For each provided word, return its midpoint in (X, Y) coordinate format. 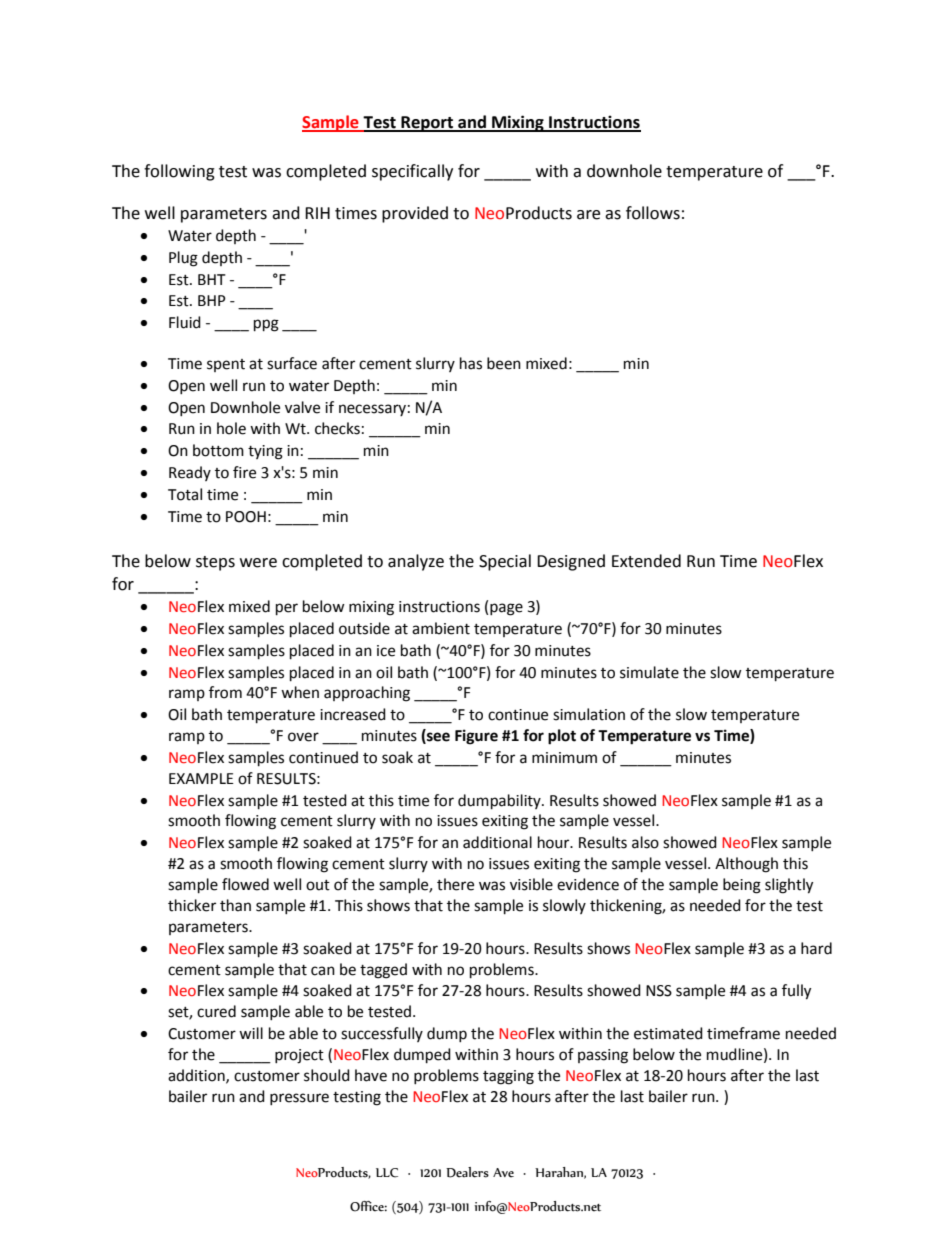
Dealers (467, 1172)
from (225, 692)
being (742, 886)
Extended (646, 561)
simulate (649, 672)
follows (653, 213)
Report (427, 124)
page (506, 609)
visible (531, 884)
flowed (245, 884)
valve (302, 407)
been (504, 363)
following (179, 172)
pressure (299, 1099)
